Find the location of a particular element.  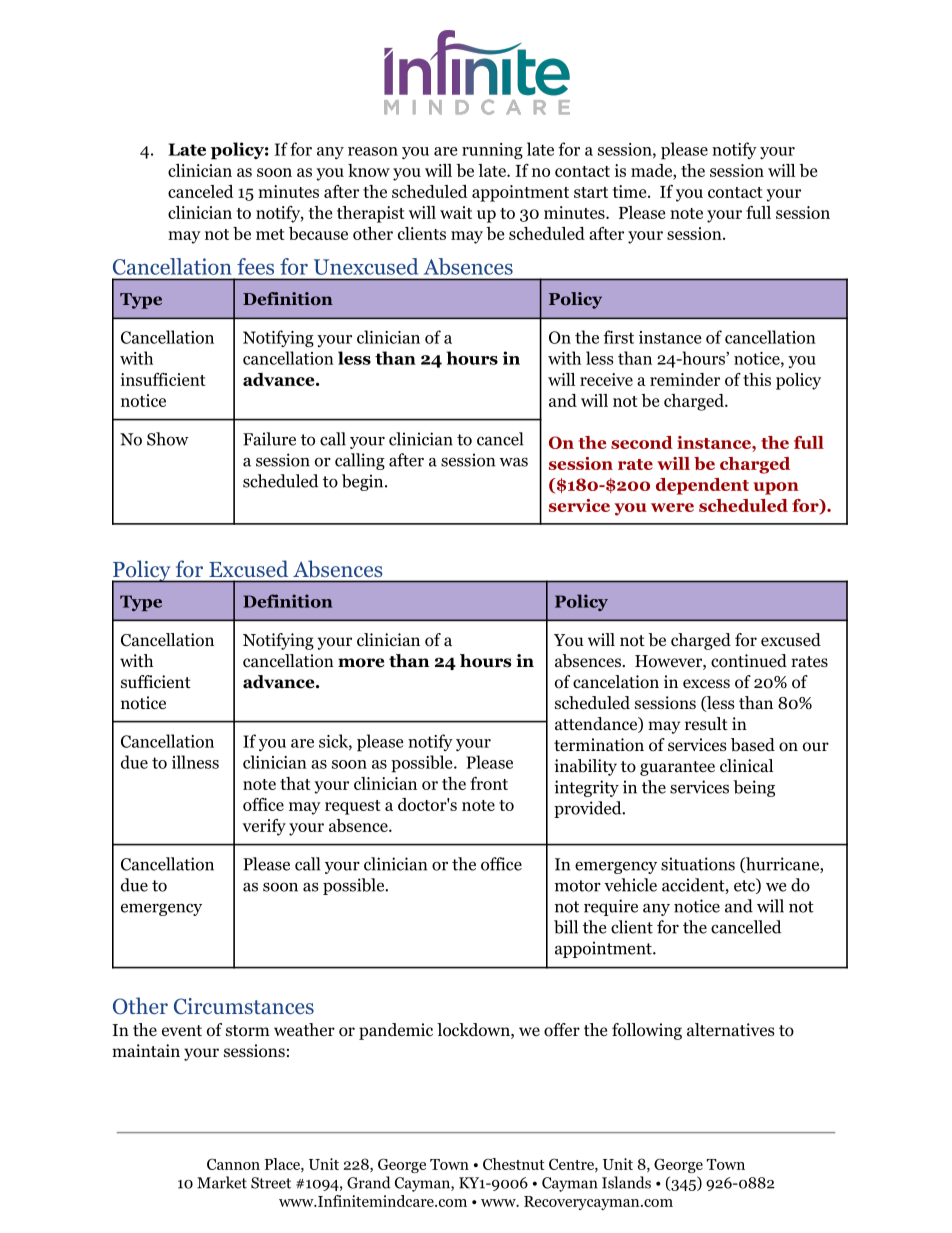

was is located at coordinates (514, 462).
